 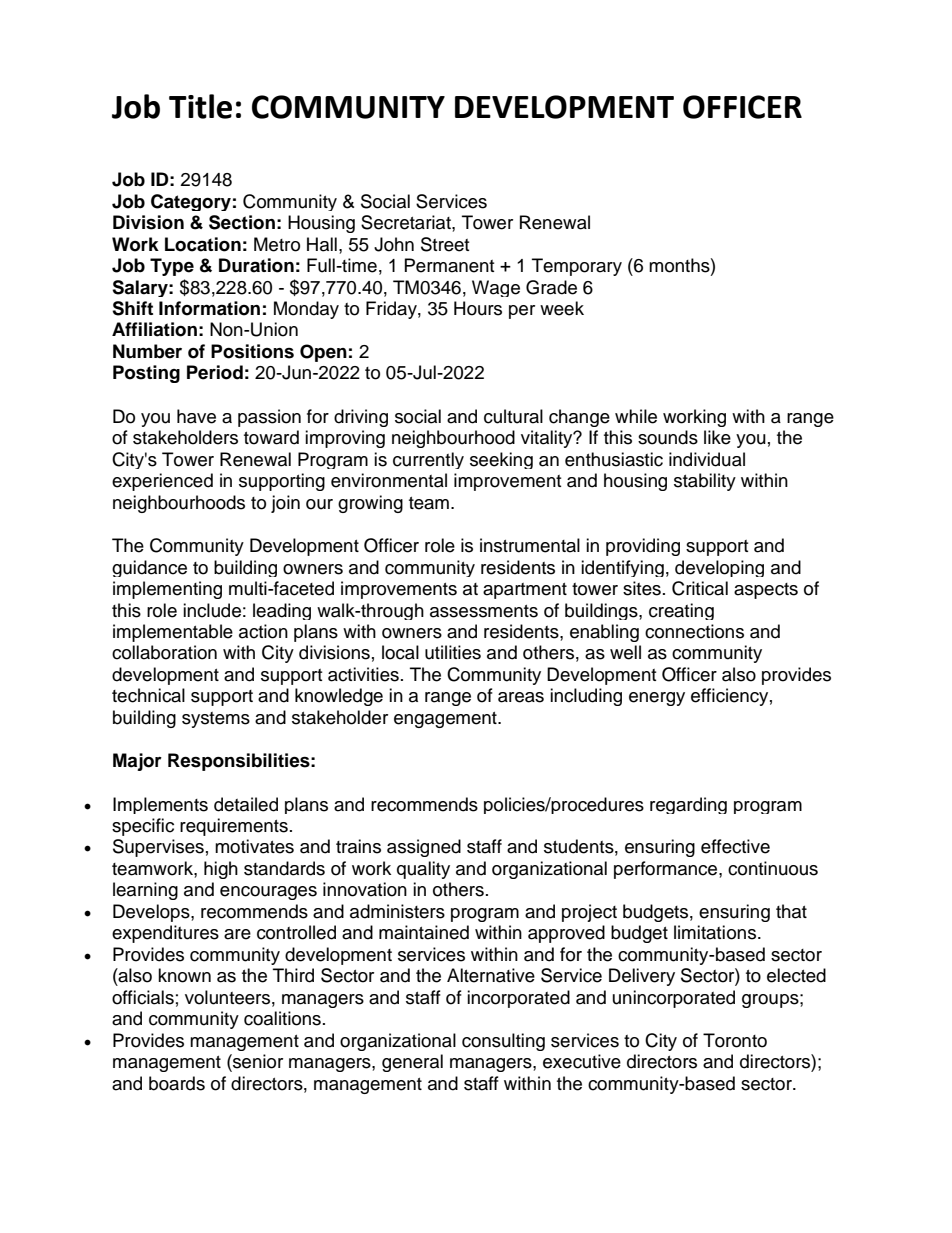 I want to click on Temporary, so click(x=577, y=267).
